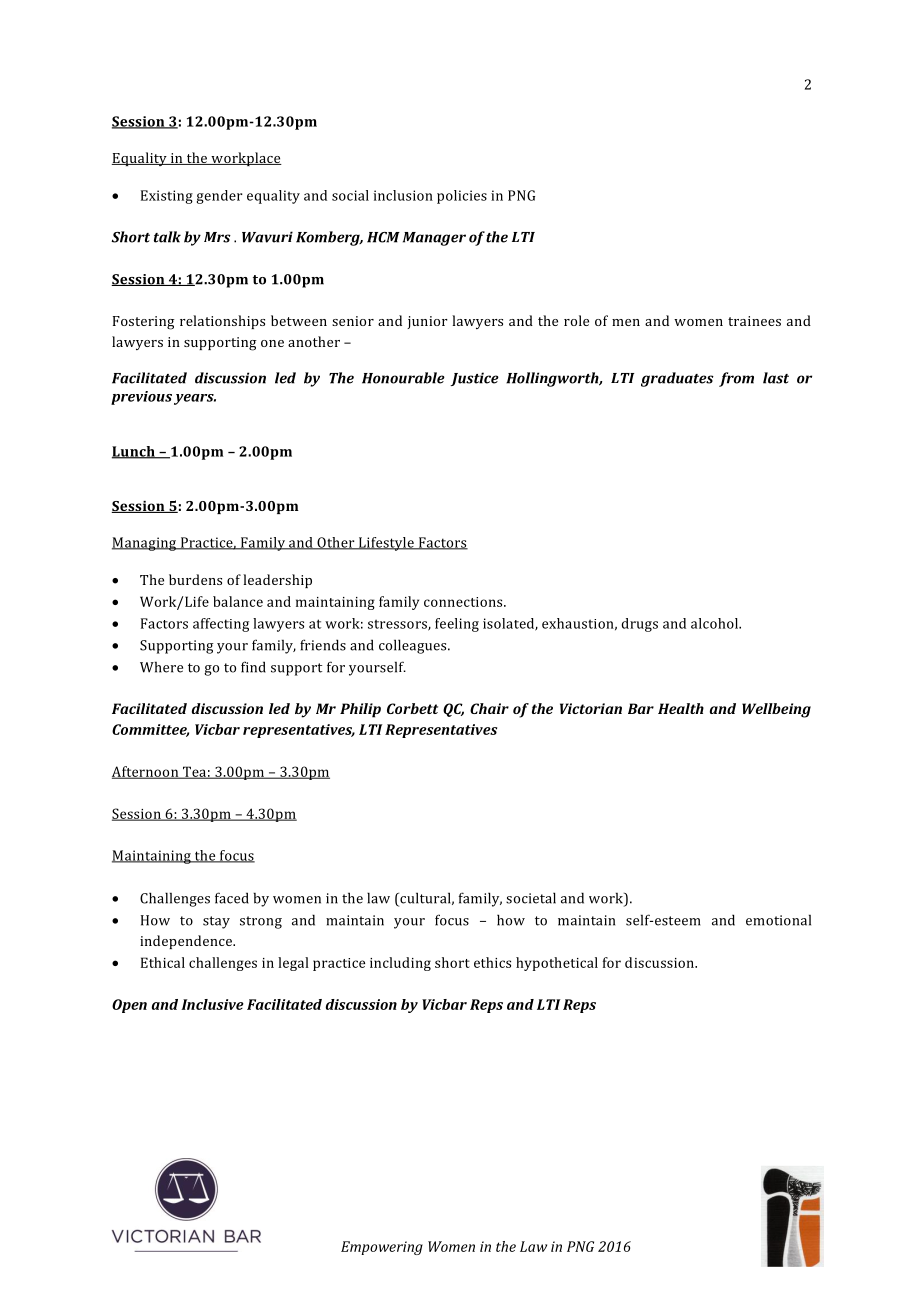 This document has width=924, height=1308. I want to click on ethics, so click(492, 962).
